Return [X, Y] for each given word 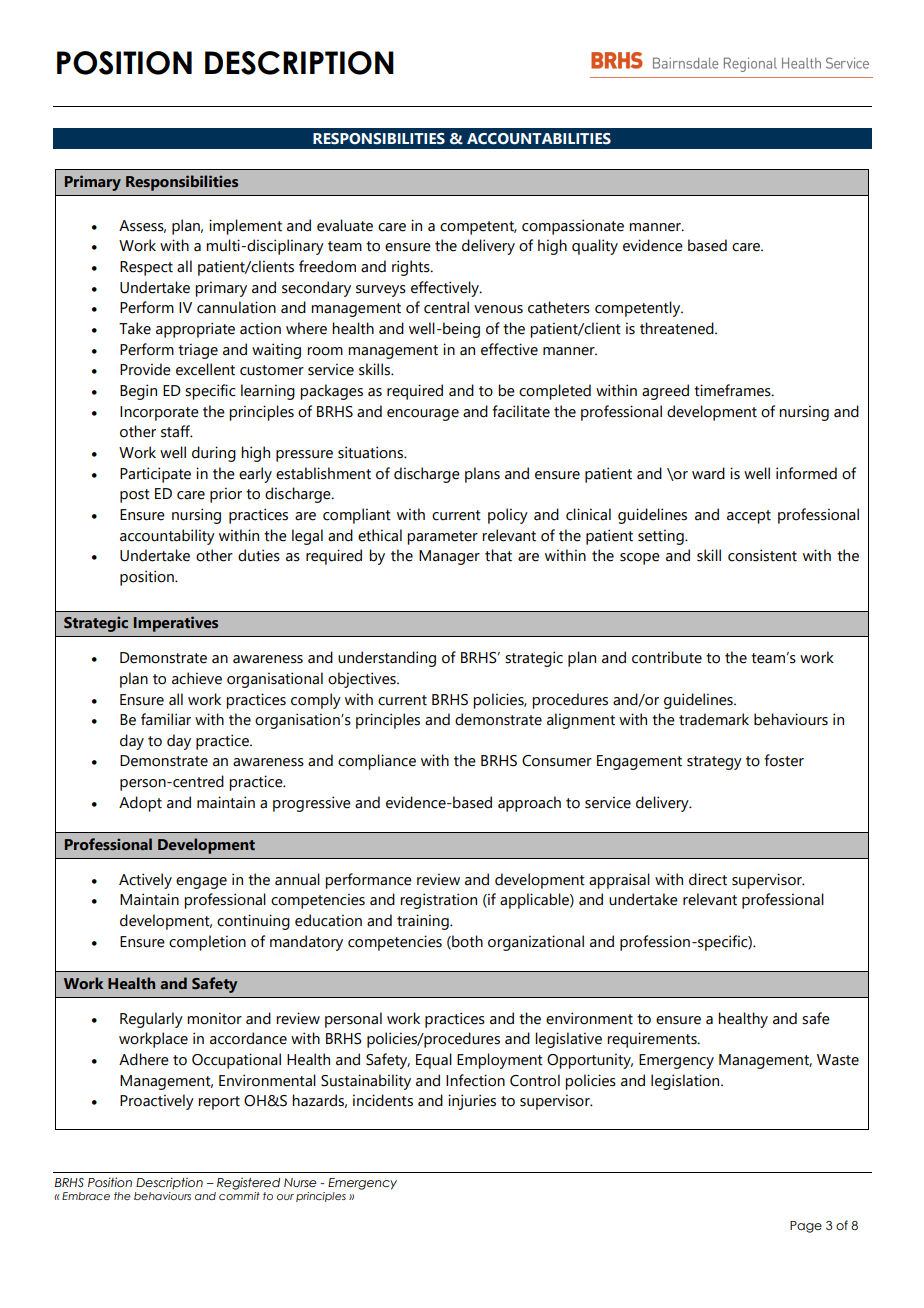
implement [245, 227]
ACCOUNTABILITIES [539, 139]
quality [595, 247]
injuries [472, 1102]
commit [239, 1196]
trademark [714, 719]
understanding [387, 659]
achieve [197, 678]
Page [806, 1227]
